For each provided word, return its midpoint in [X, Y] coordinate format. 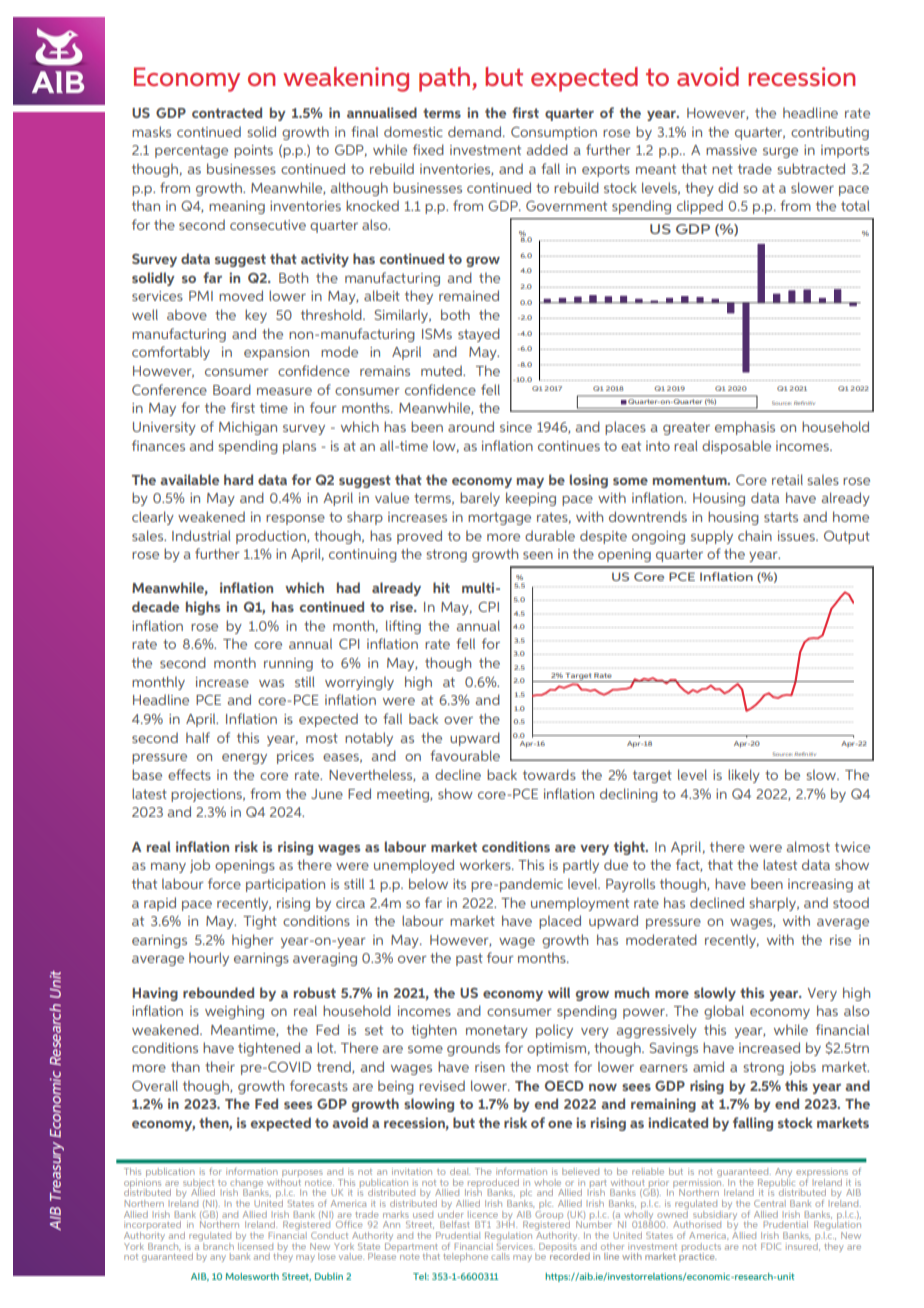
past [469, 959]
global [724, 1012]
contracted [227, 112]
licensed [255, 1245]
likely [744, 776]
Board [232, 389]
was [271, 683]
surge [780, 153]
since [516, 427]
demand [476, 131]
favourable [465, 755]
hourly [209, 959]
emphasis [745, 428]
